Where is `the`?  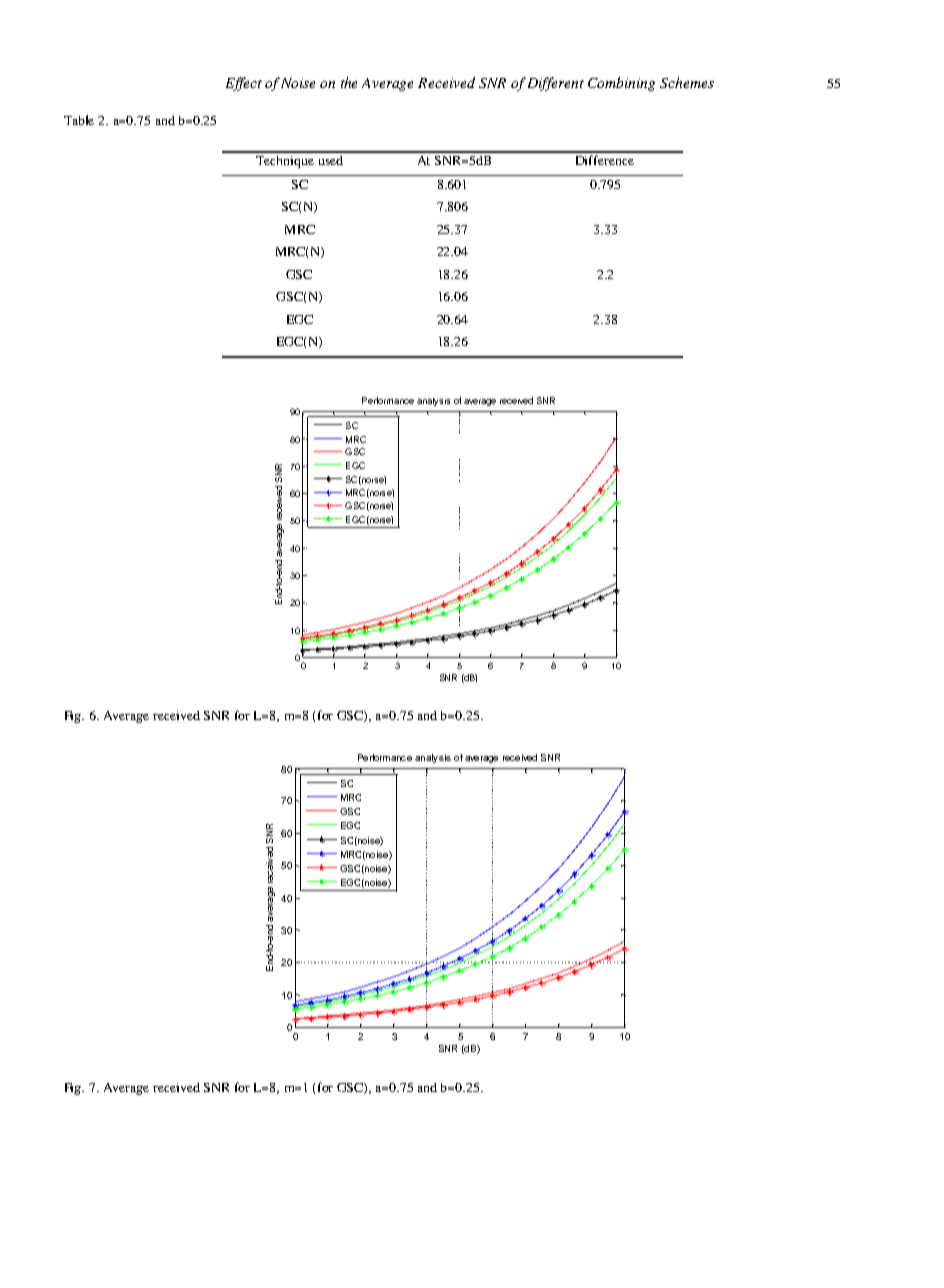 the is located at coordinates (349, 82).
